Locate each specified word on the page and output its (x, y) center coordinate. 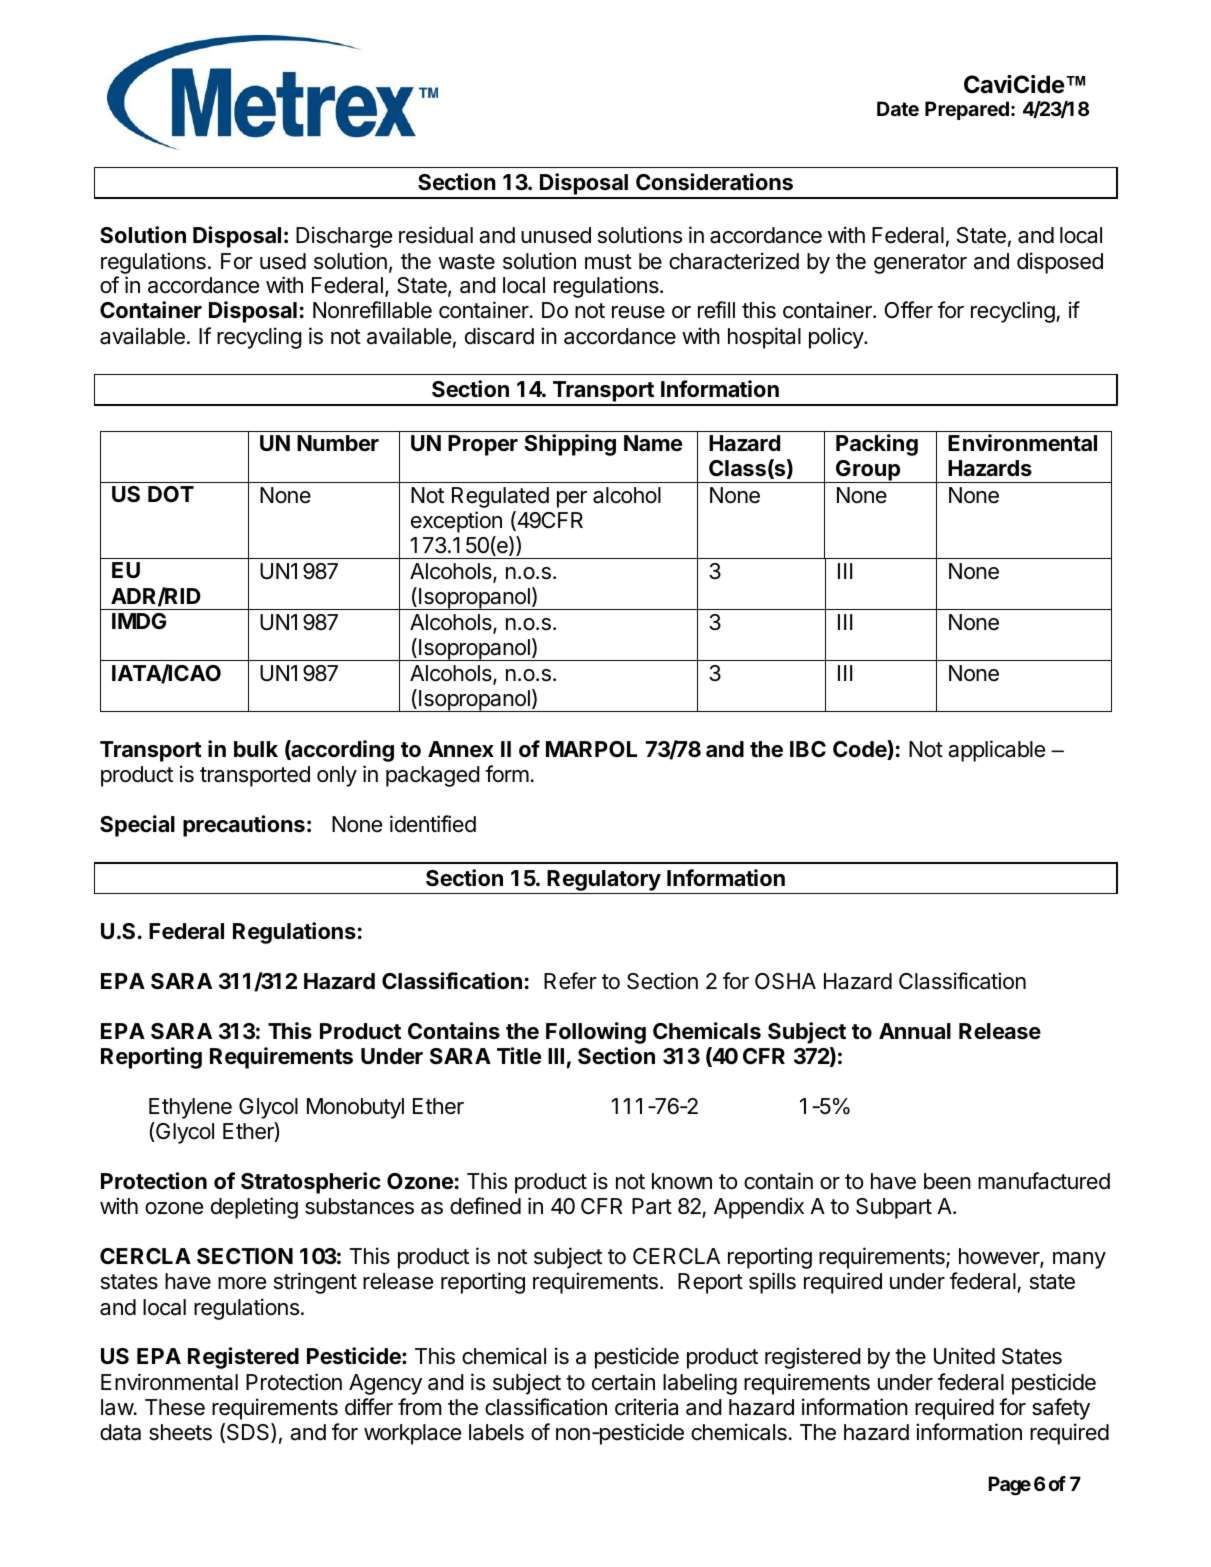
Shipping (570, 445)
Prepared (967, 110)
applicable (996, 751)
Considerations (714, 182)
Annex (461, 749)
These (175, 1407)
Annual (915, 1031)
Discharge (344, 237)
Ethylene (190, 1108)
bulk (256, 749)
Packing (877, 445)
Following (596, 1033)
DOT (171, 494)
